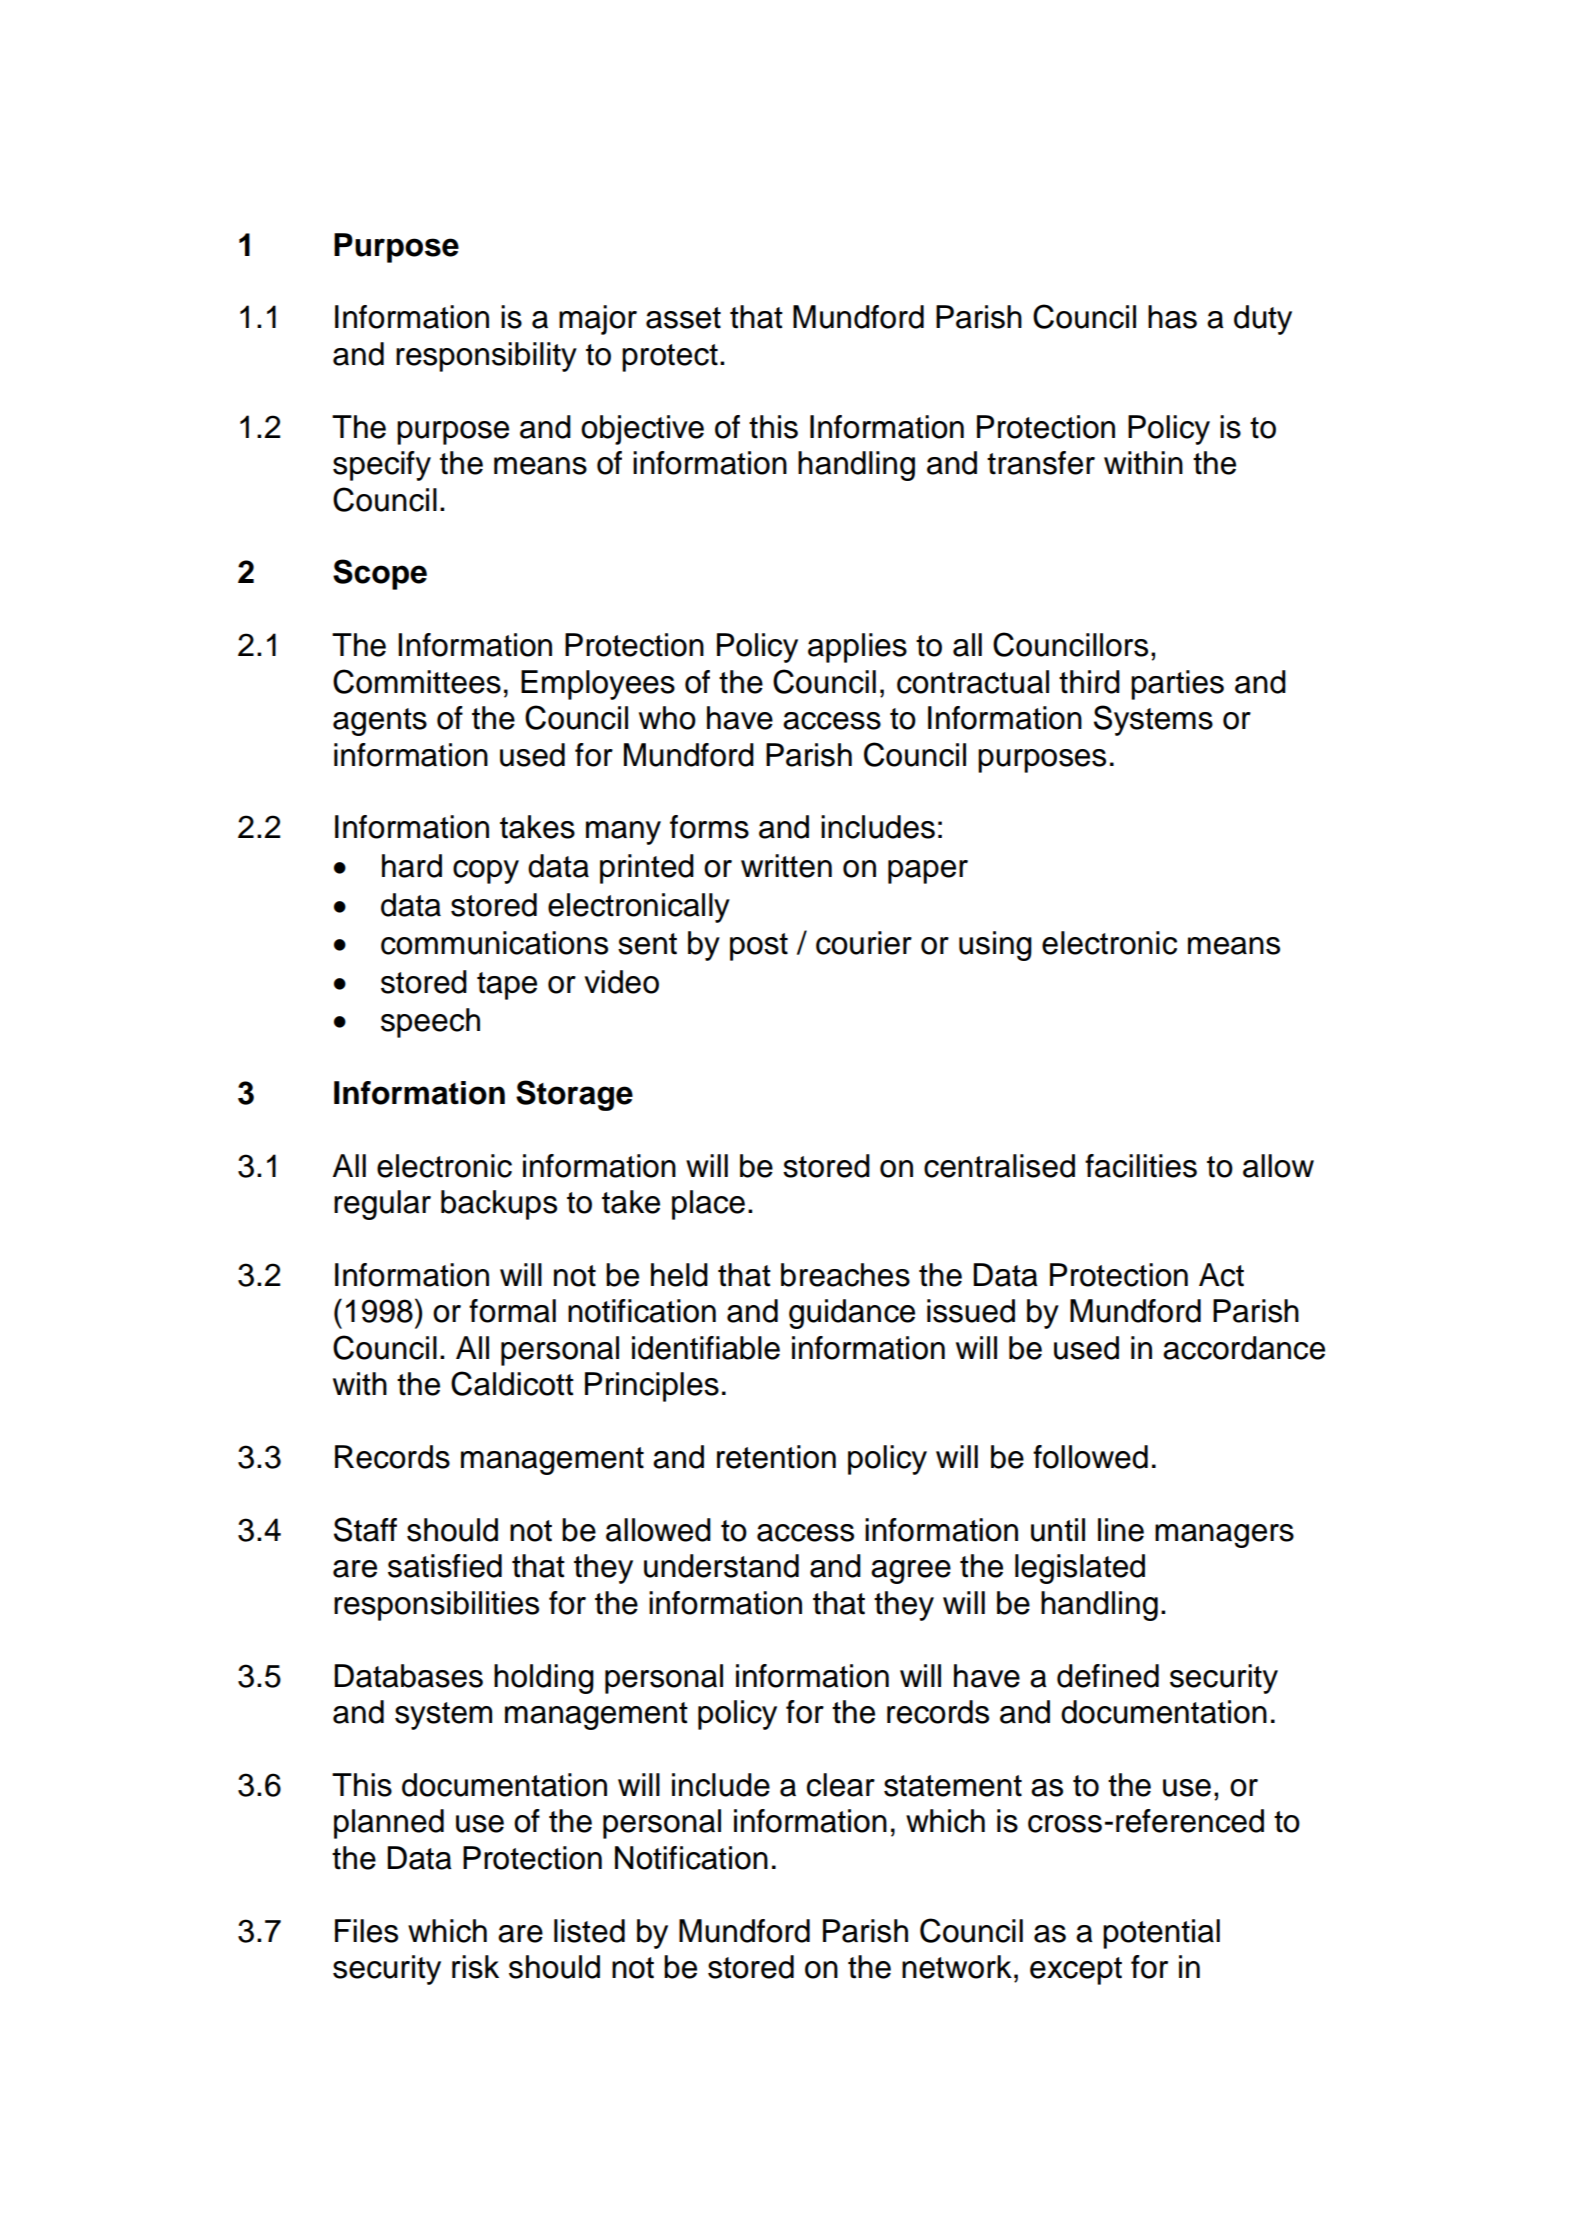 Image resolution: width=1571 pixels, height=2222 pixels. What do you see at coordinates (1172, 317) in the image?
I see `has` at bounding box center [1172, 317].
